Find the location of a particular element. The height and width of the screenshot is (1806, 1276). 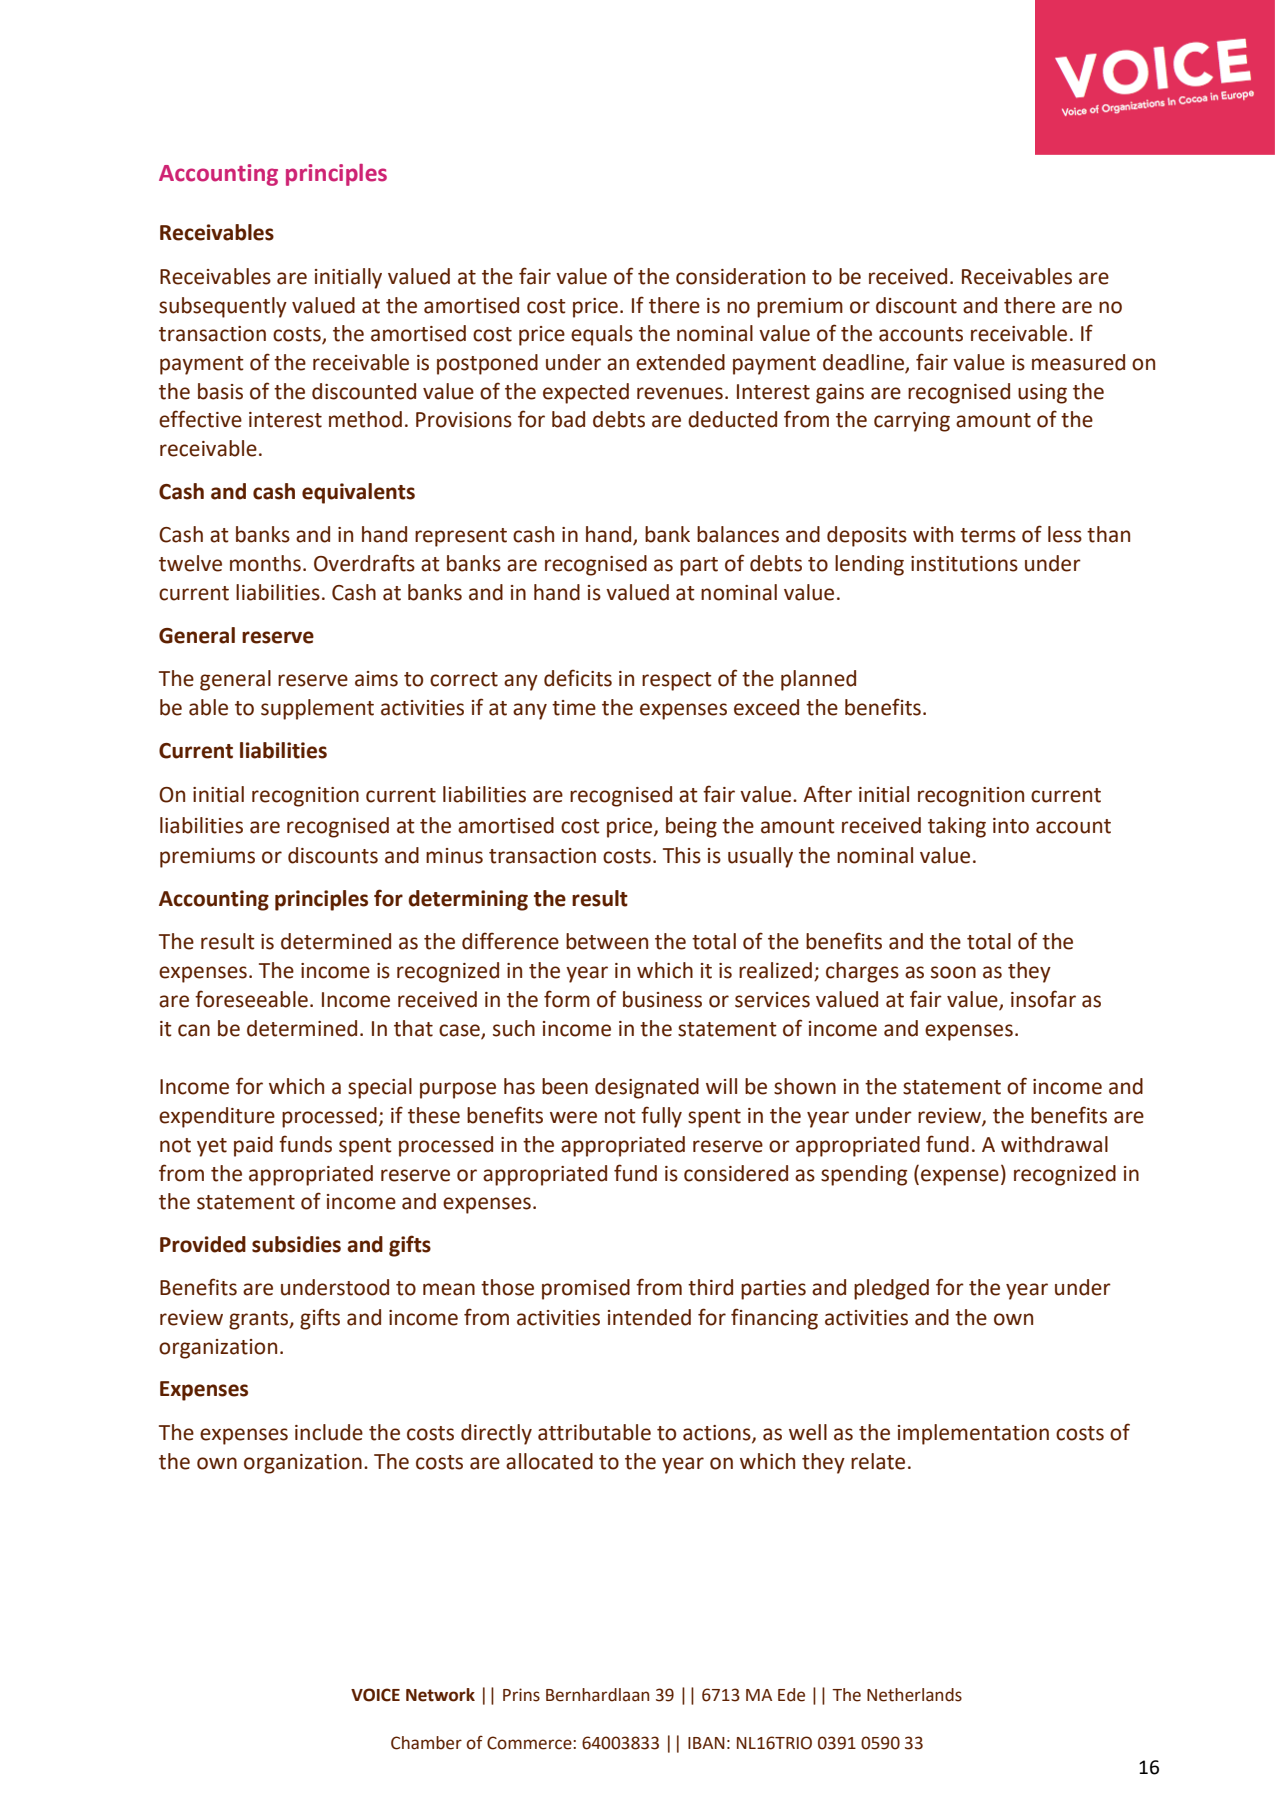

subsidies is located at coordinates (296, 1244).
